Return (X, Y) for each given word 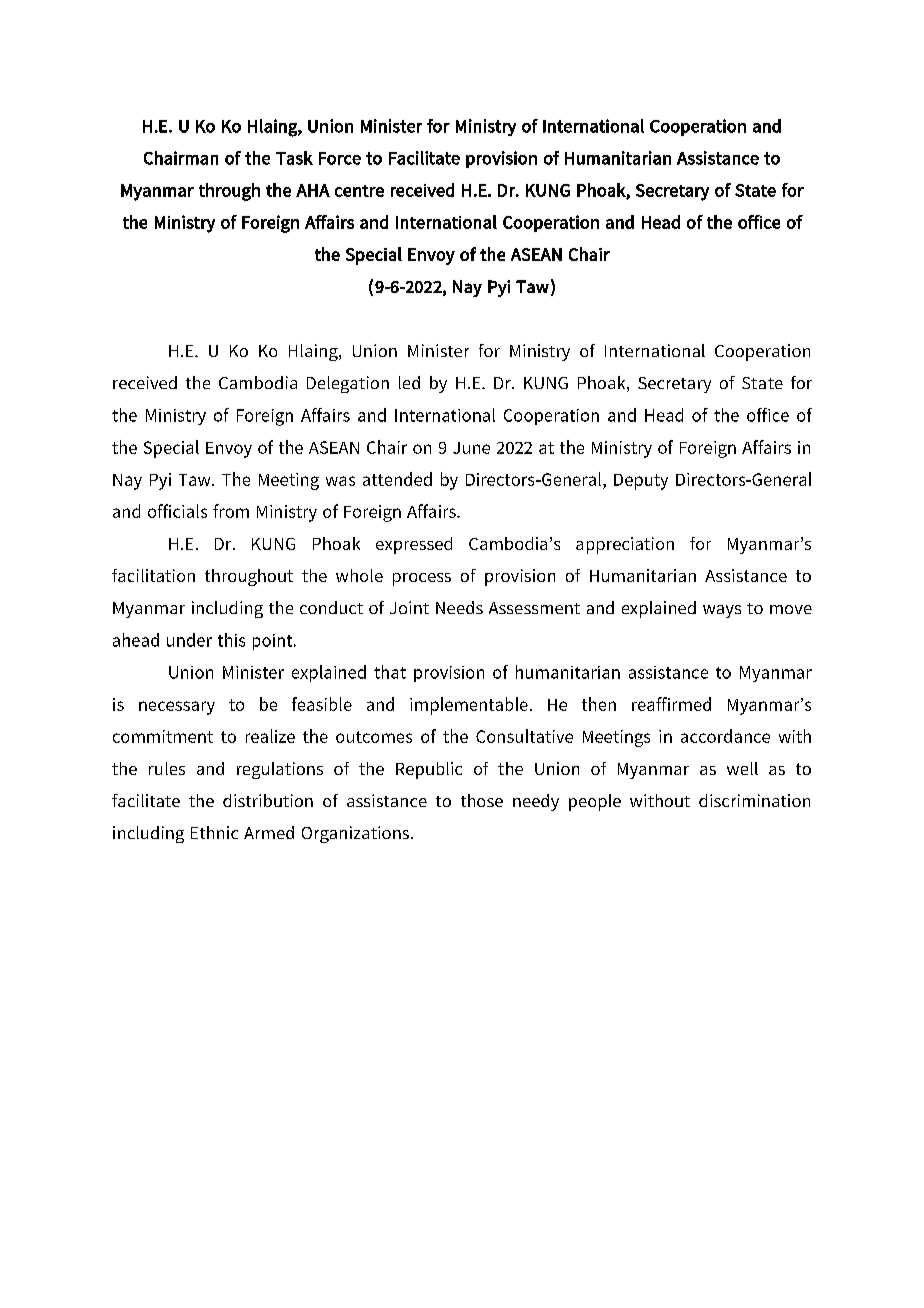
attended (397, 479)
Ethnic (214, 832)
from (231, 511)
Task (294, 158)
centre (359, 191)
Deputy (641, 482)
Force (340, 158)
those (482, 800)
